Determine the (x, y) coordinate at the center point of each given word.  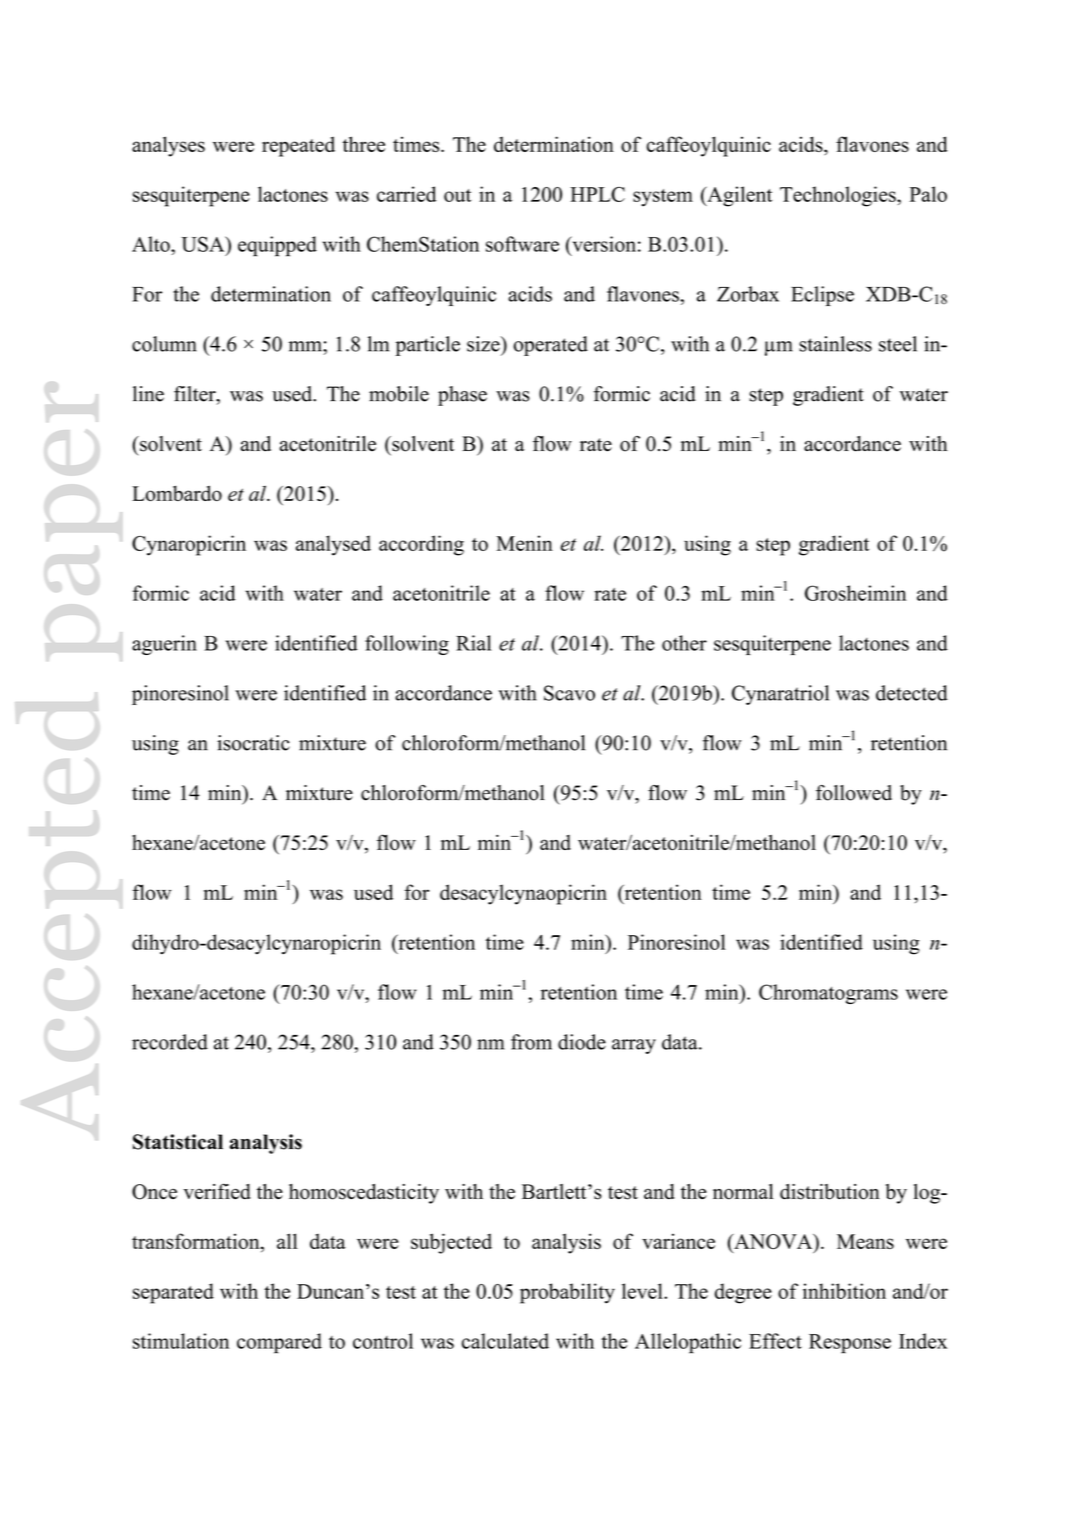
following (407, 645)
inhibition (844, 1291)
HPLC (597, 194)
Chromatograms (828, 994)
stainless (835, 344)
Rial (473, 643)
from (531, 1042)
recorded (170, 1042)
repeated (298, 146)
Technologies (839, 196)
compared (279, 1343)
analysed (333, 545)
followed (854, 793)
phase (462, 396)
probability (567, 1293)
